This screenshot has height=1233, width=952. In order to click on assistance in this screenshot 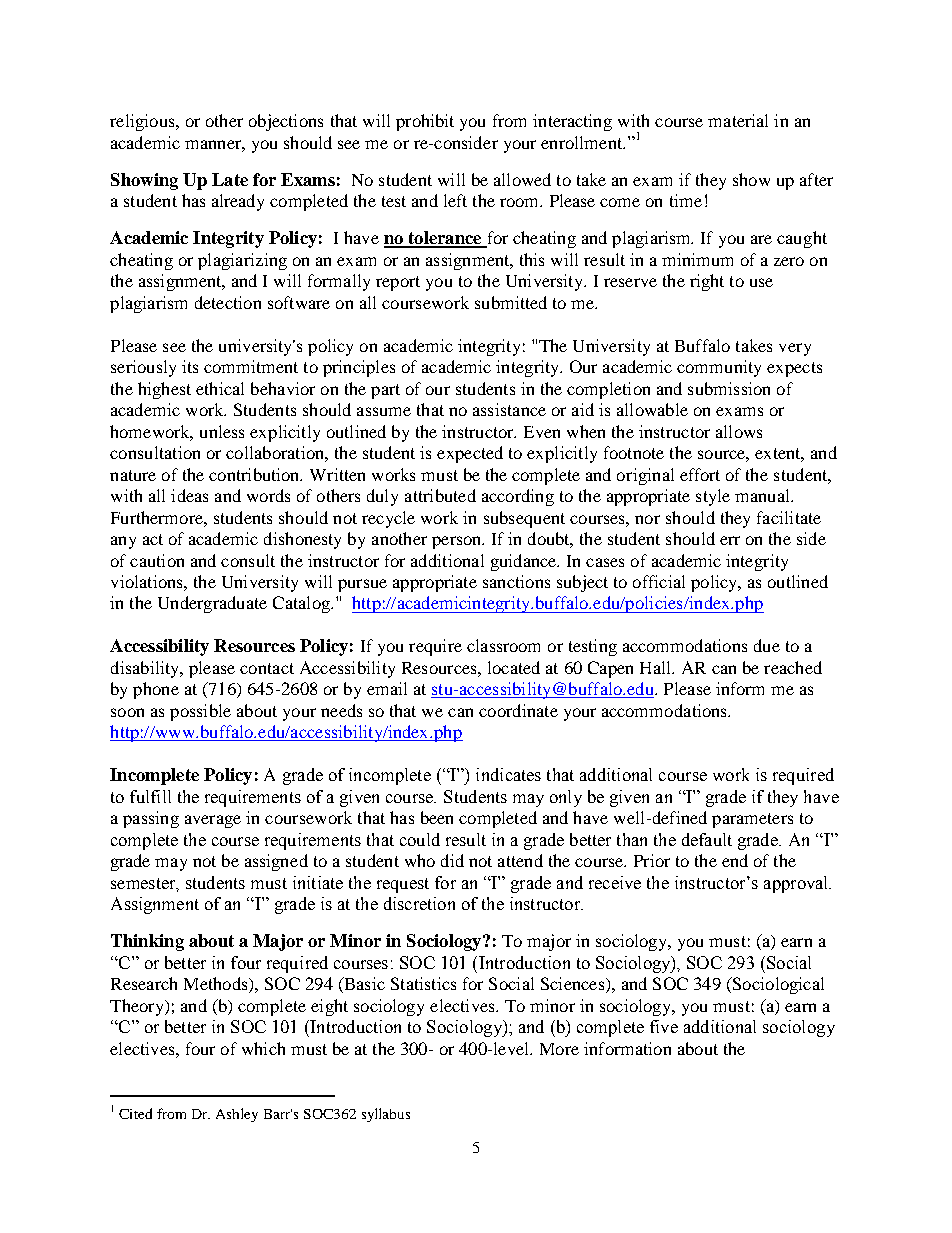, I will do `click(509, 409)`.
